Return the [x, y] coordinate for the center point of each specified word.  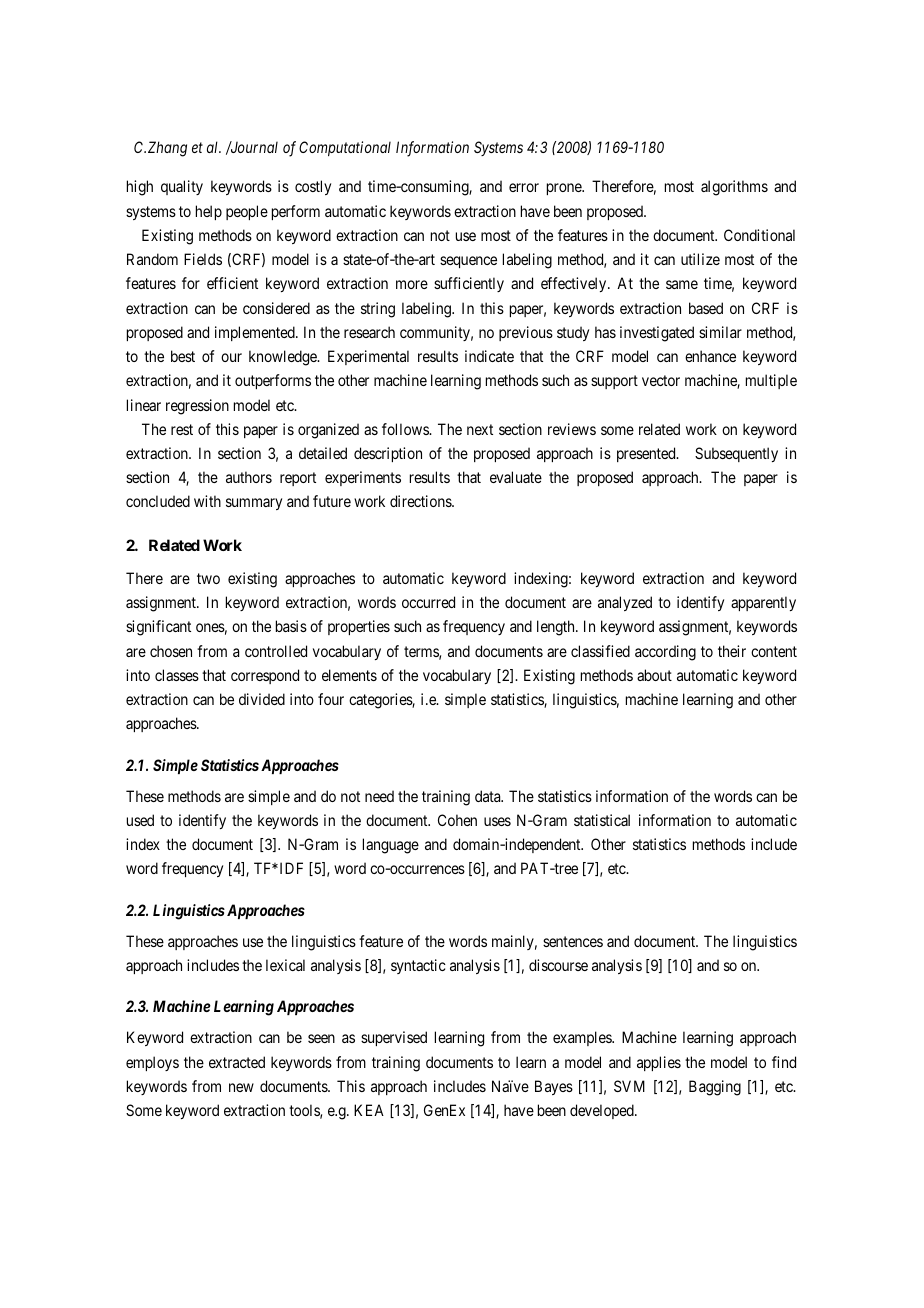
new [241, 1087]
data [489, 796]
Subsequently [736, 454]
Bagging [715, 1088]
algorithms [734, 188]
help [209, 212]
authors [249, 477]
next [480, 429]
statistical [602, 820]
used [140, 820]
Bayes [554, 1087]
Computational [345, 148]
